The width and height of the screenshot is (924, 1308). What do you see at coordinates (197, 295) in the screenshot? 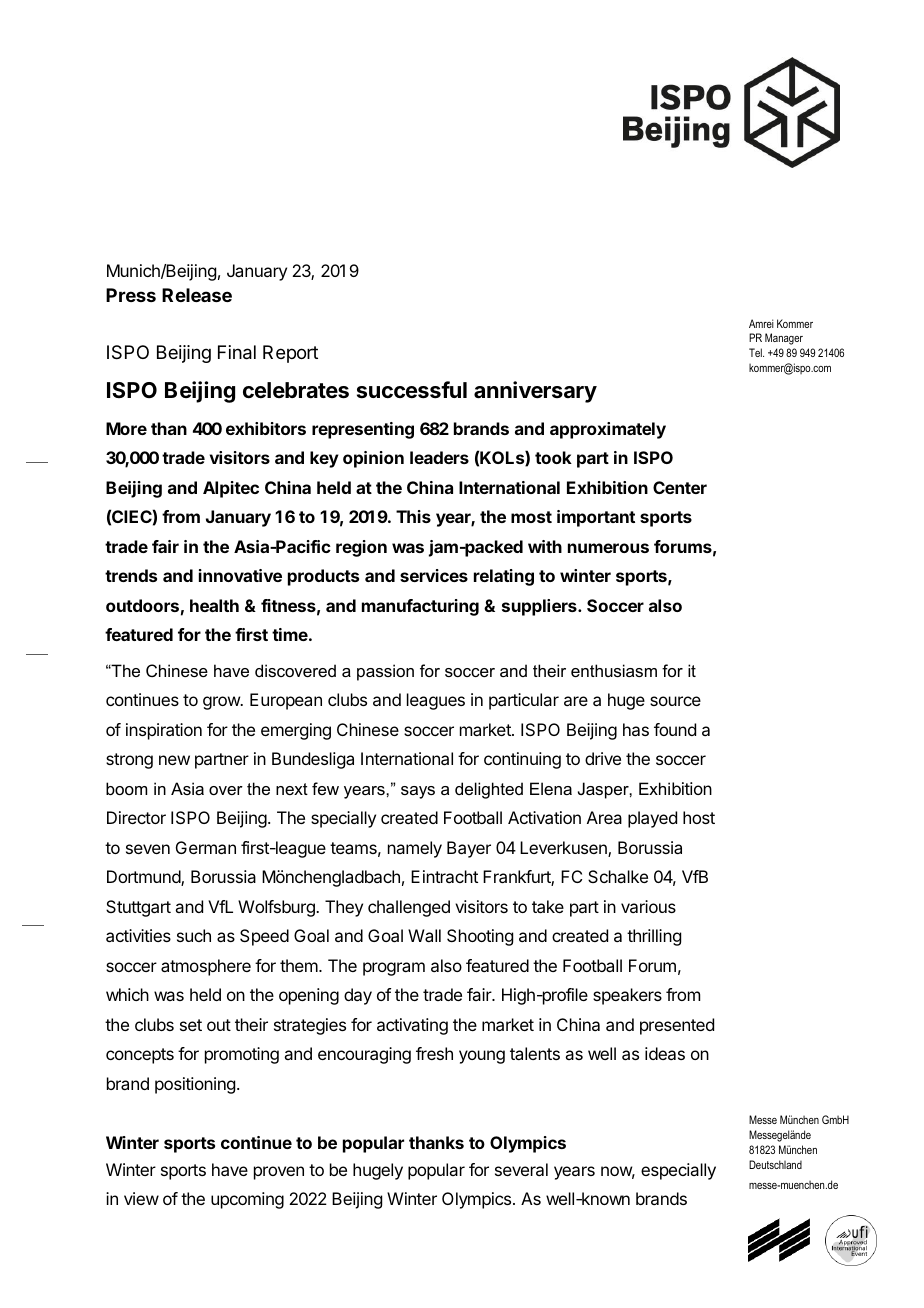
I see `Release` at bounding box center [197, 295].
